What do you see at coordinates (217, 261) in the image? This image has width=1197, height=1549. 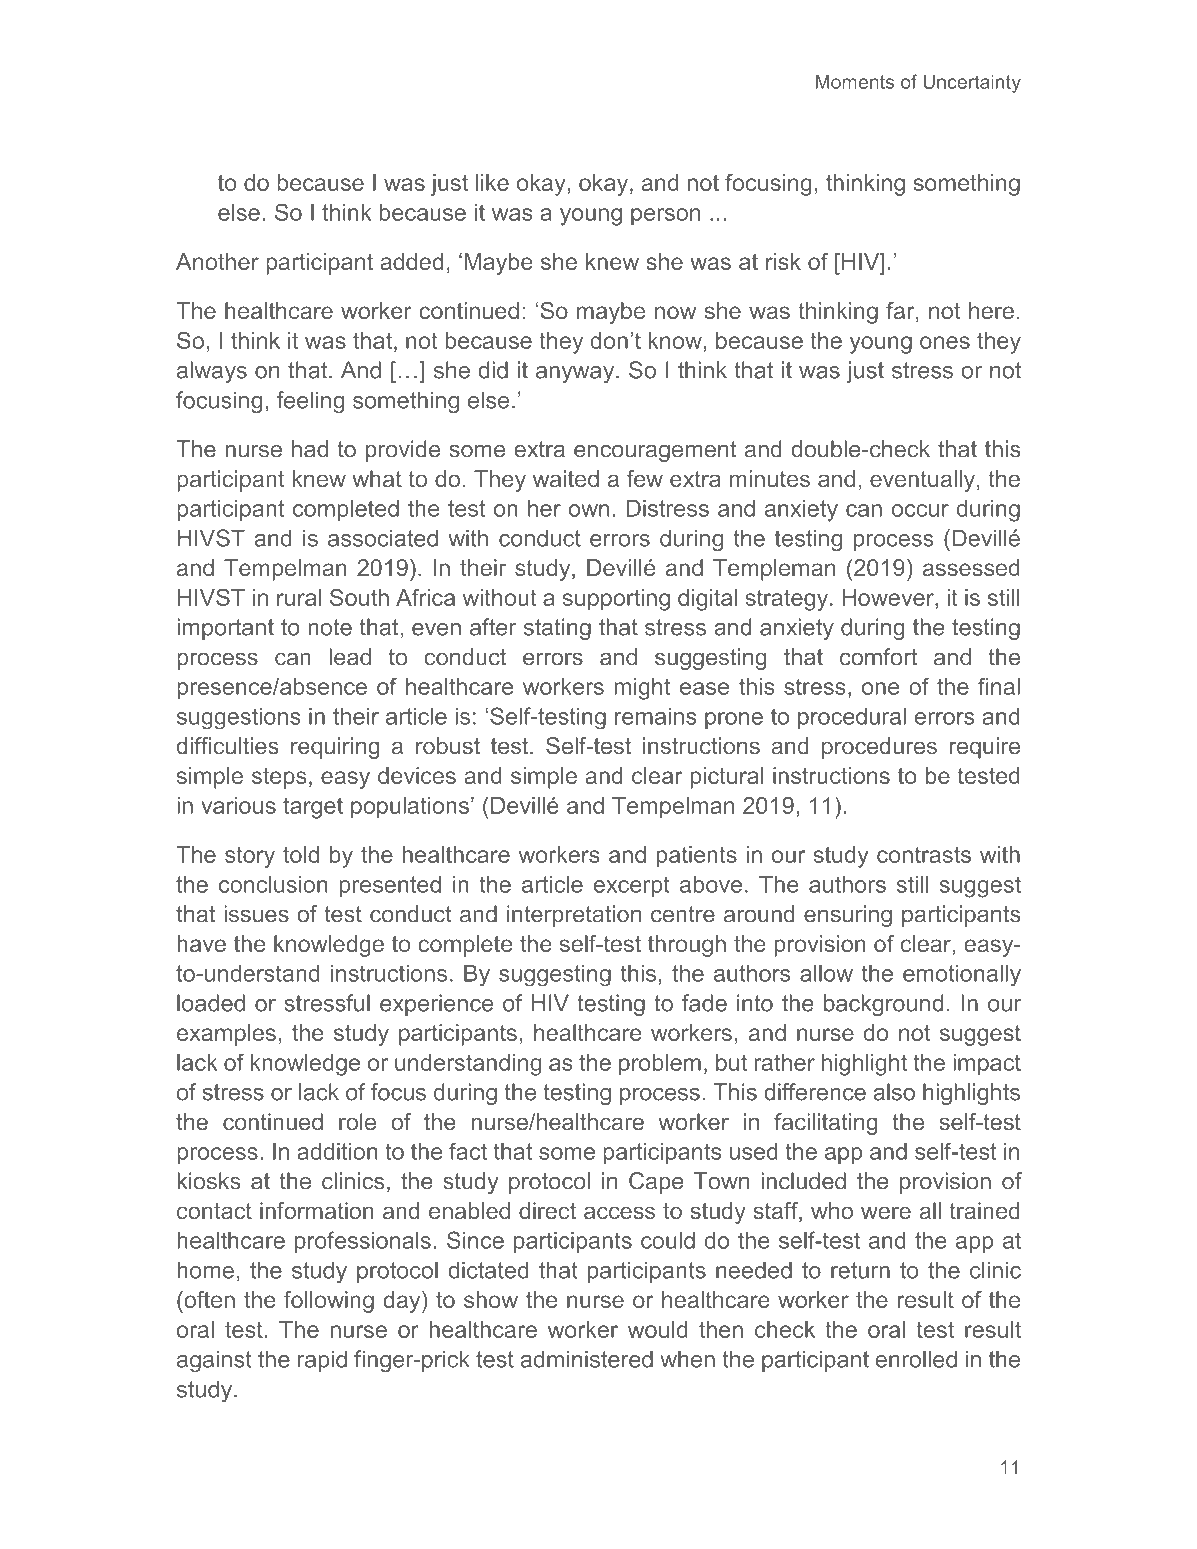 I see `Another` at bounding box center [217, 261].
